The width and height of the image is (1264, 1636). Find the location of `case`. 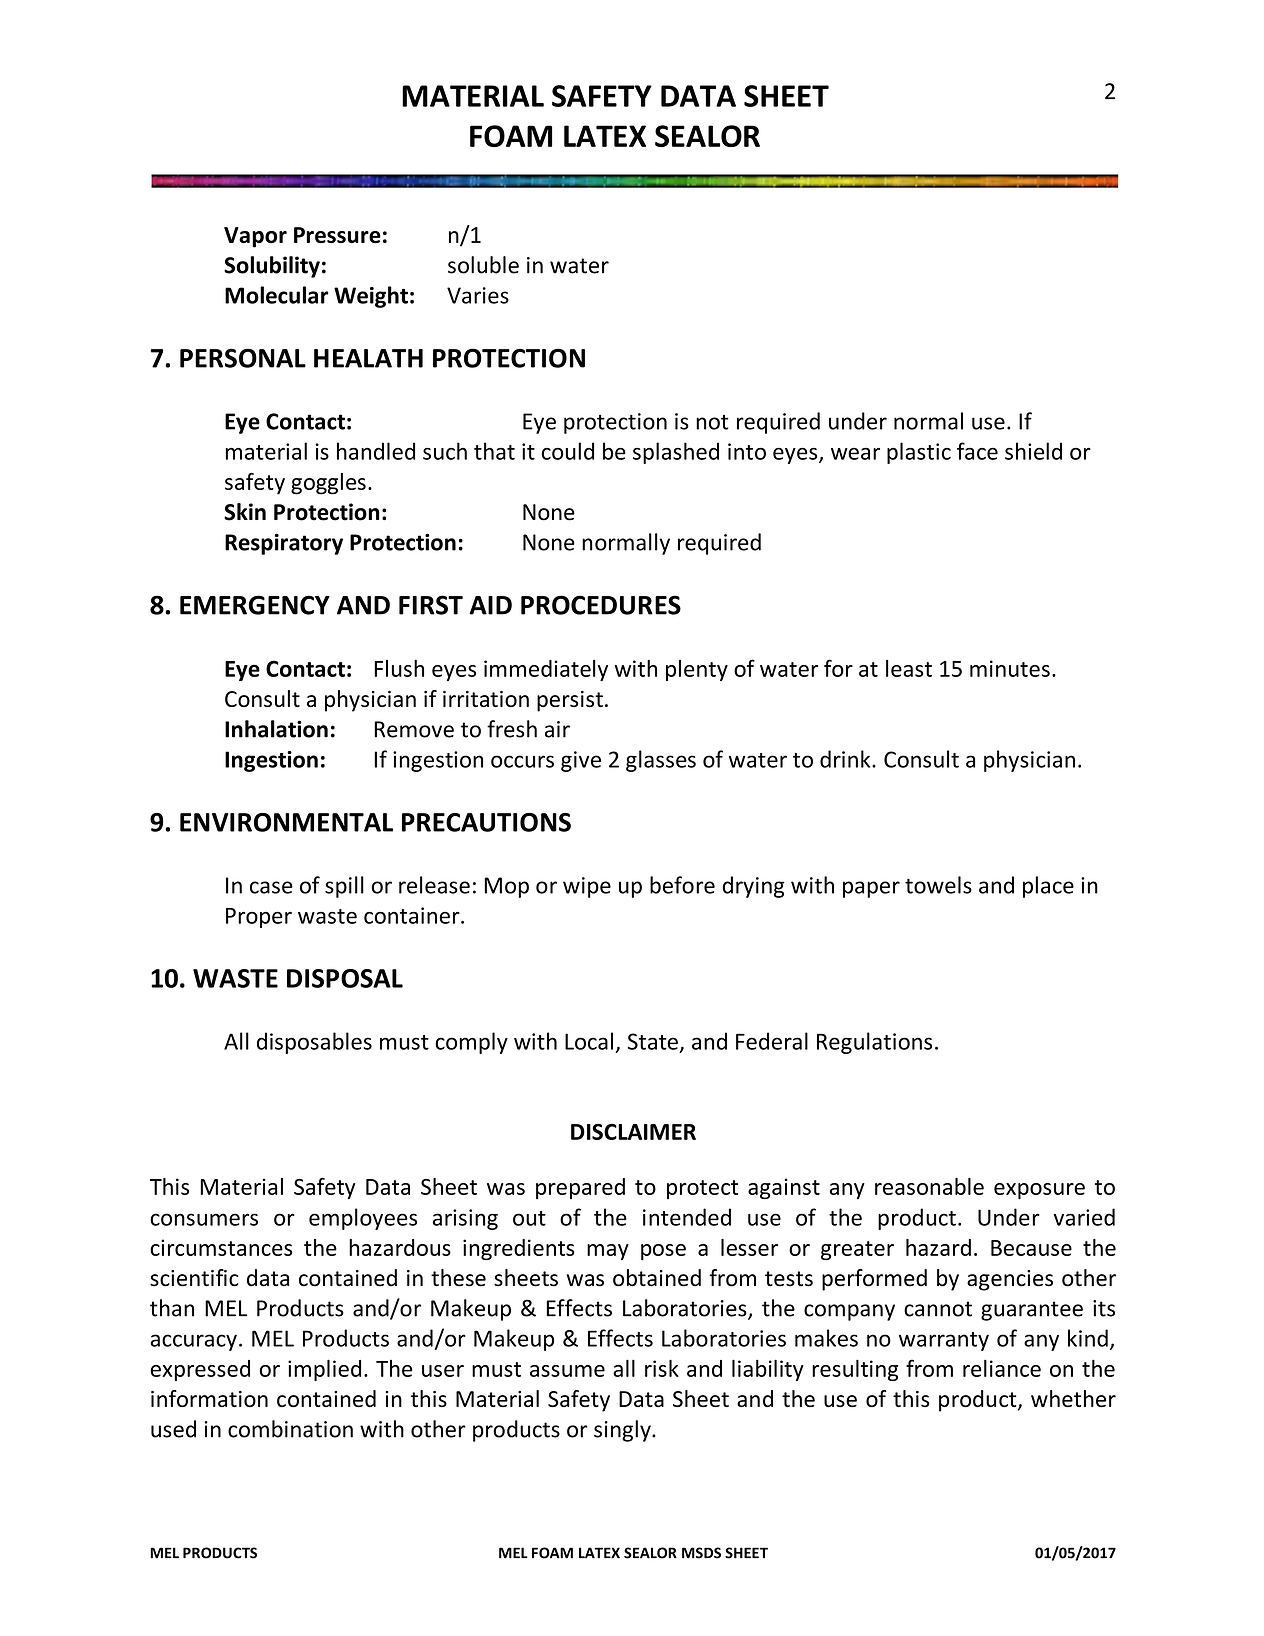

case is located at coordinates (271, 887).
